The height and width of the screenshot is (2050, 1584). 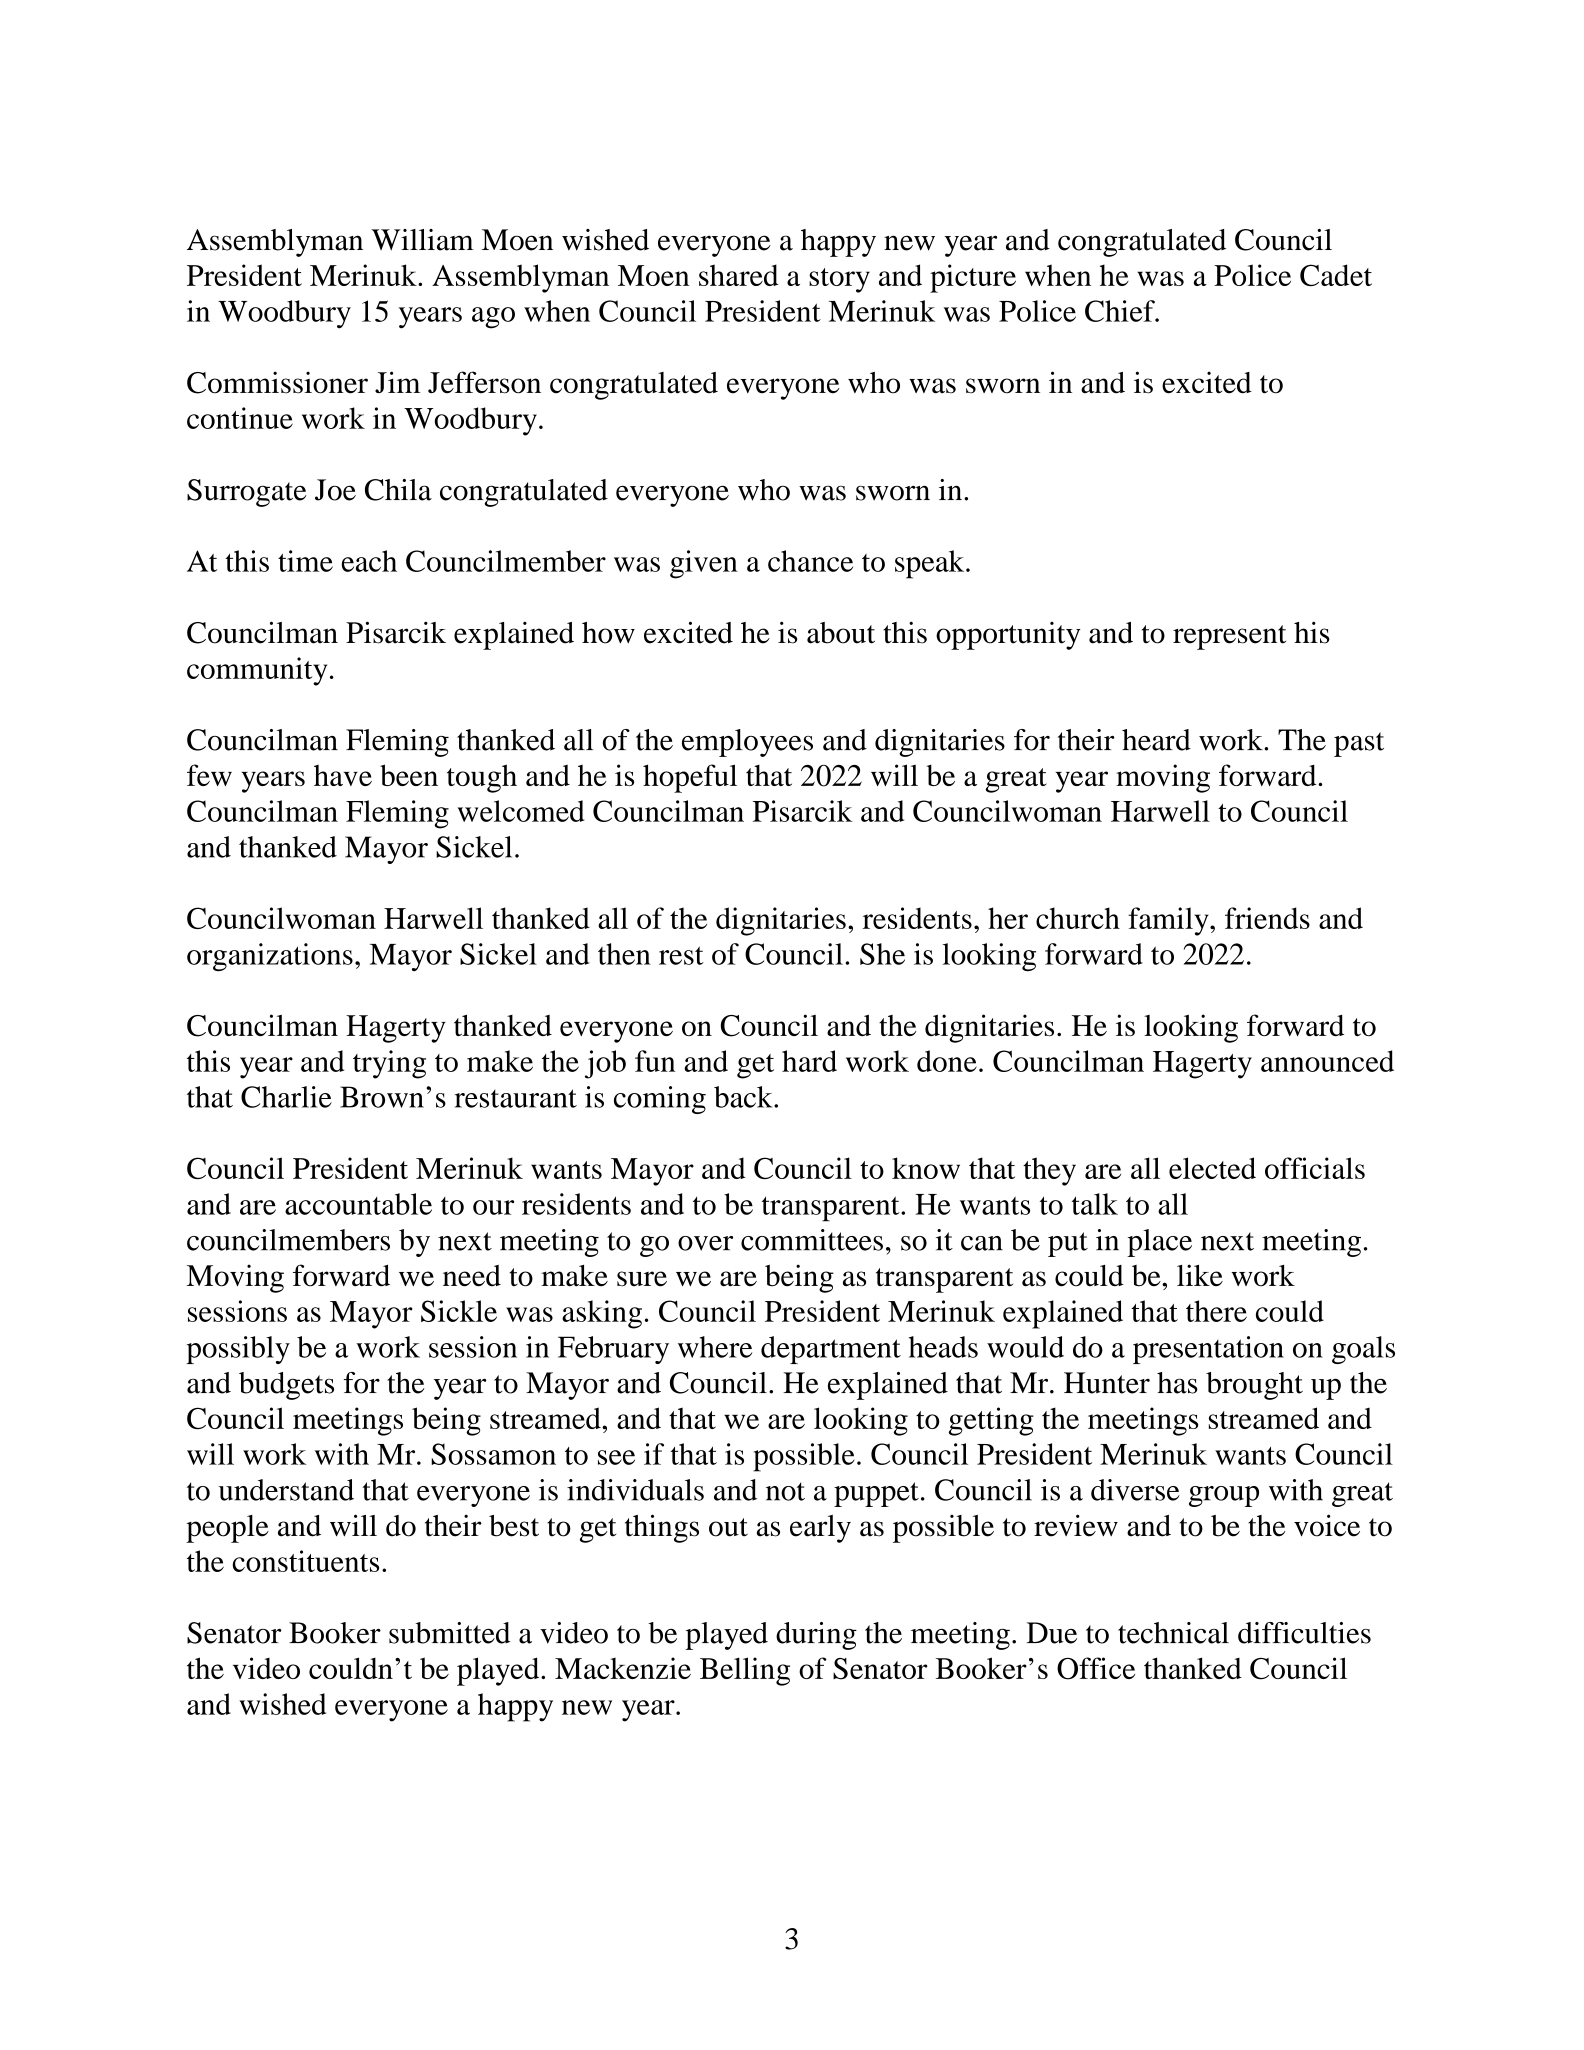 What do you see at coordinates (1336, 275) in the screenshot?
I see `Cadet` at bounding box center [1336, 275].
